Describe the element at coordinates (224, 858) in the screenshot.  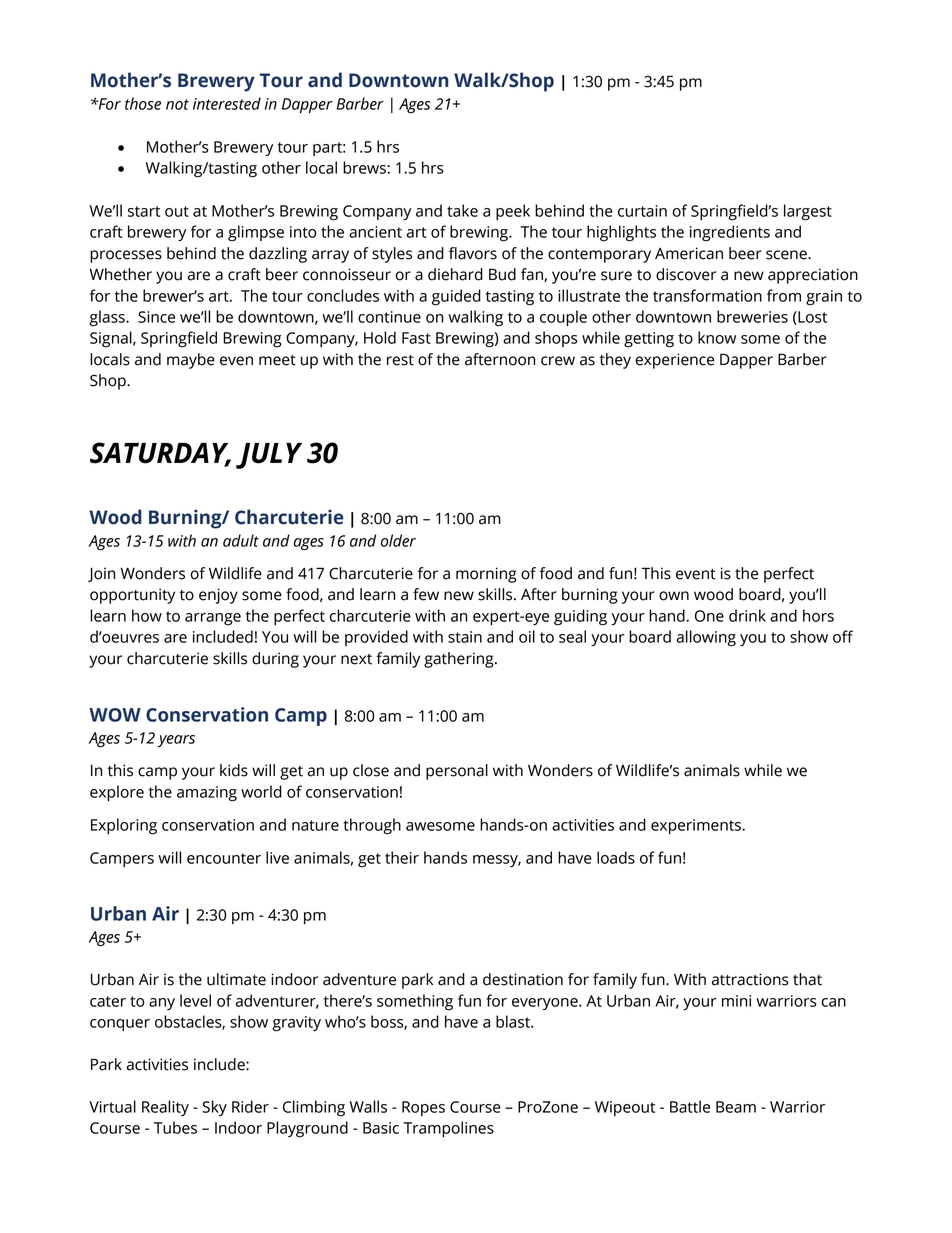
I see `encounter` at that location.
